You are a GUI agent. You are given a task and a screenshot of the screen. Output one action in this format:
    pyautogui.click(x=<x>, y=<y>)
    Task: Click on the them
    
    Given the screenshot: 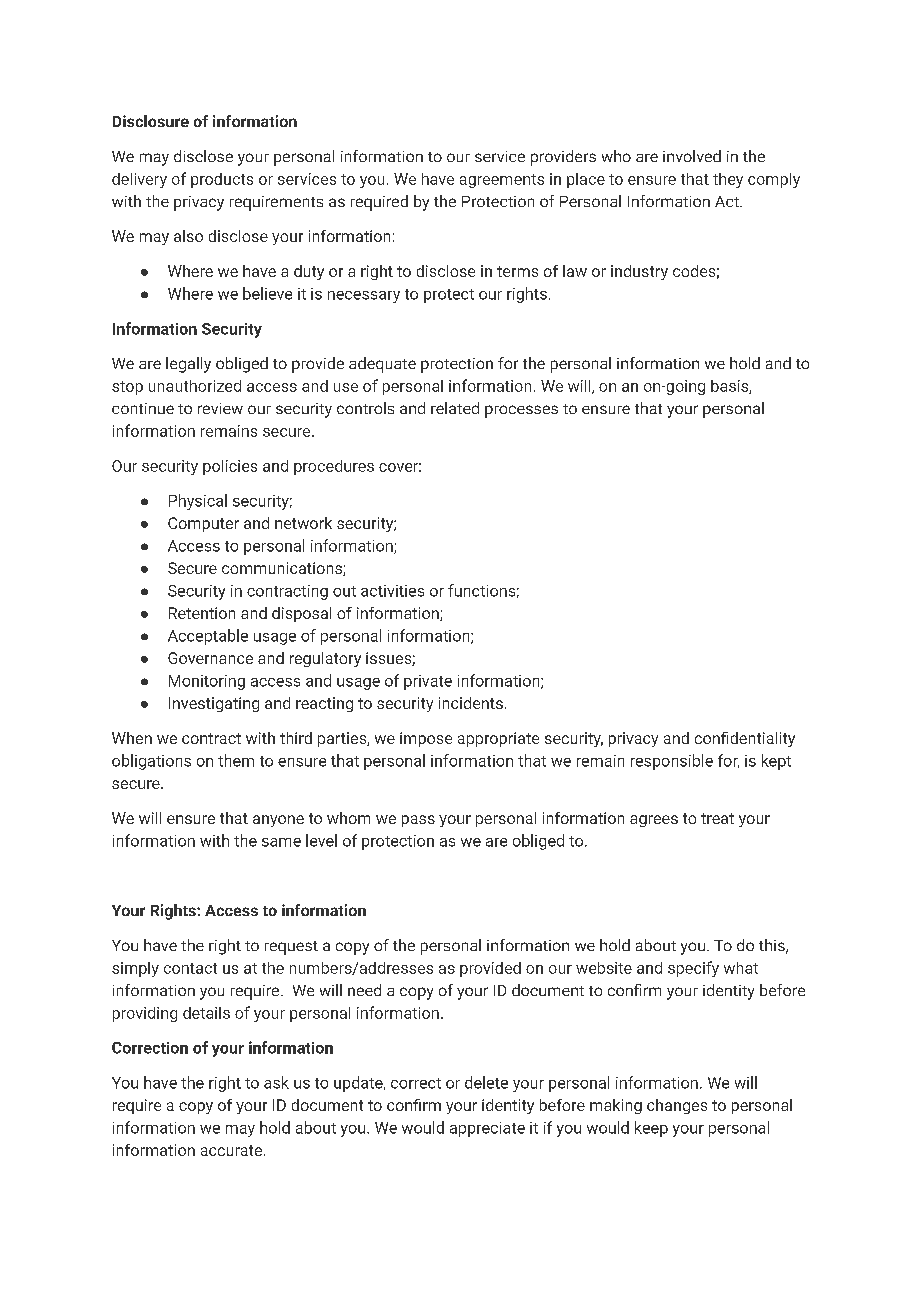 What is the action you would take?
    pyautogui.click(x=236, y=760)
